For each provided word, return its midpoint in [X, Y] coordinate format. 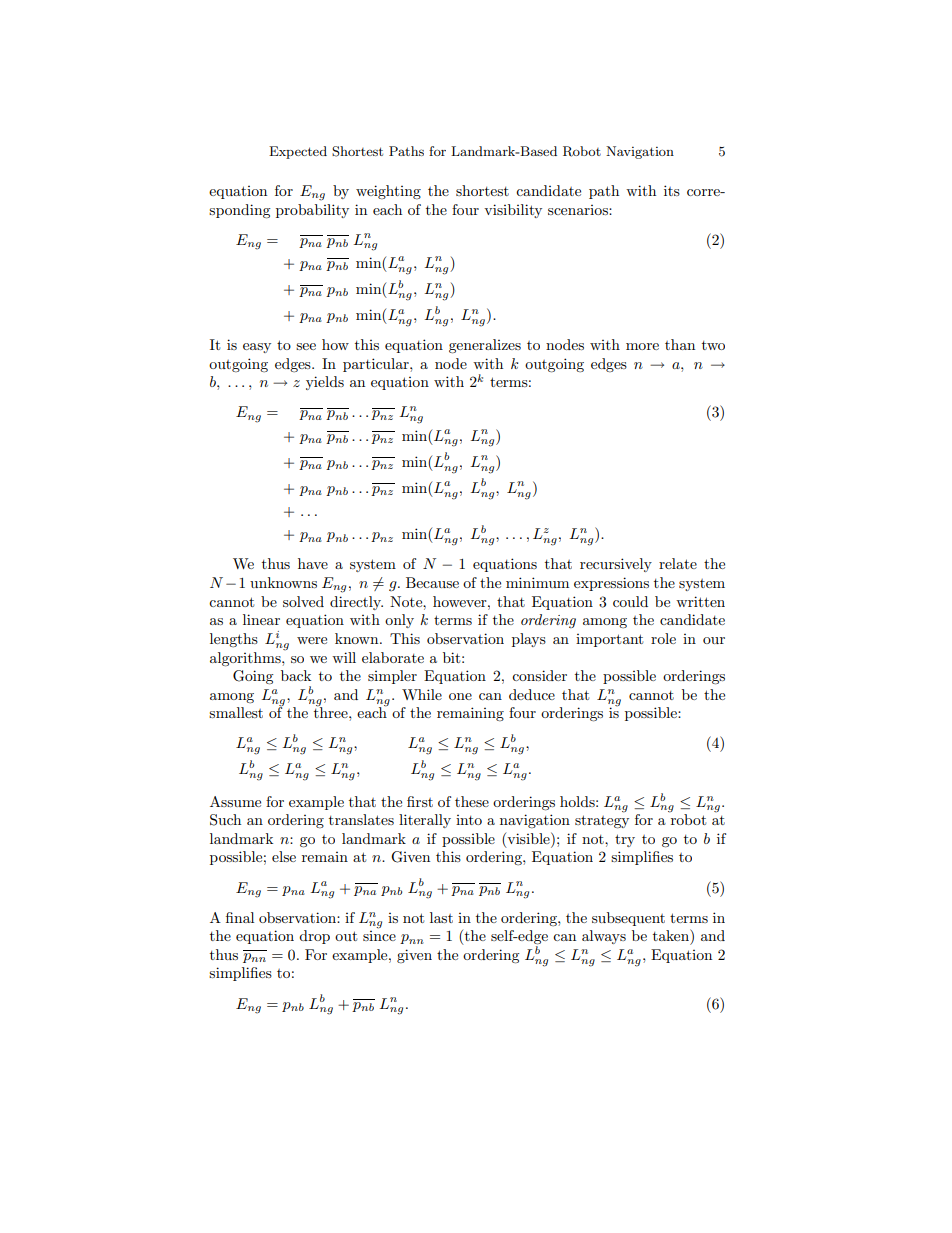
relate [678, 563]
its [672, 190]
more [642, 346]
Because [432, 582]
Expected [298, 152]
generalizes [485, 346]
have [313, 563]
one [460, 696]
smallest [236, 712]
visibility [513, 211]
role [663, 638]
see [306, 346]
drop [314, 937]
